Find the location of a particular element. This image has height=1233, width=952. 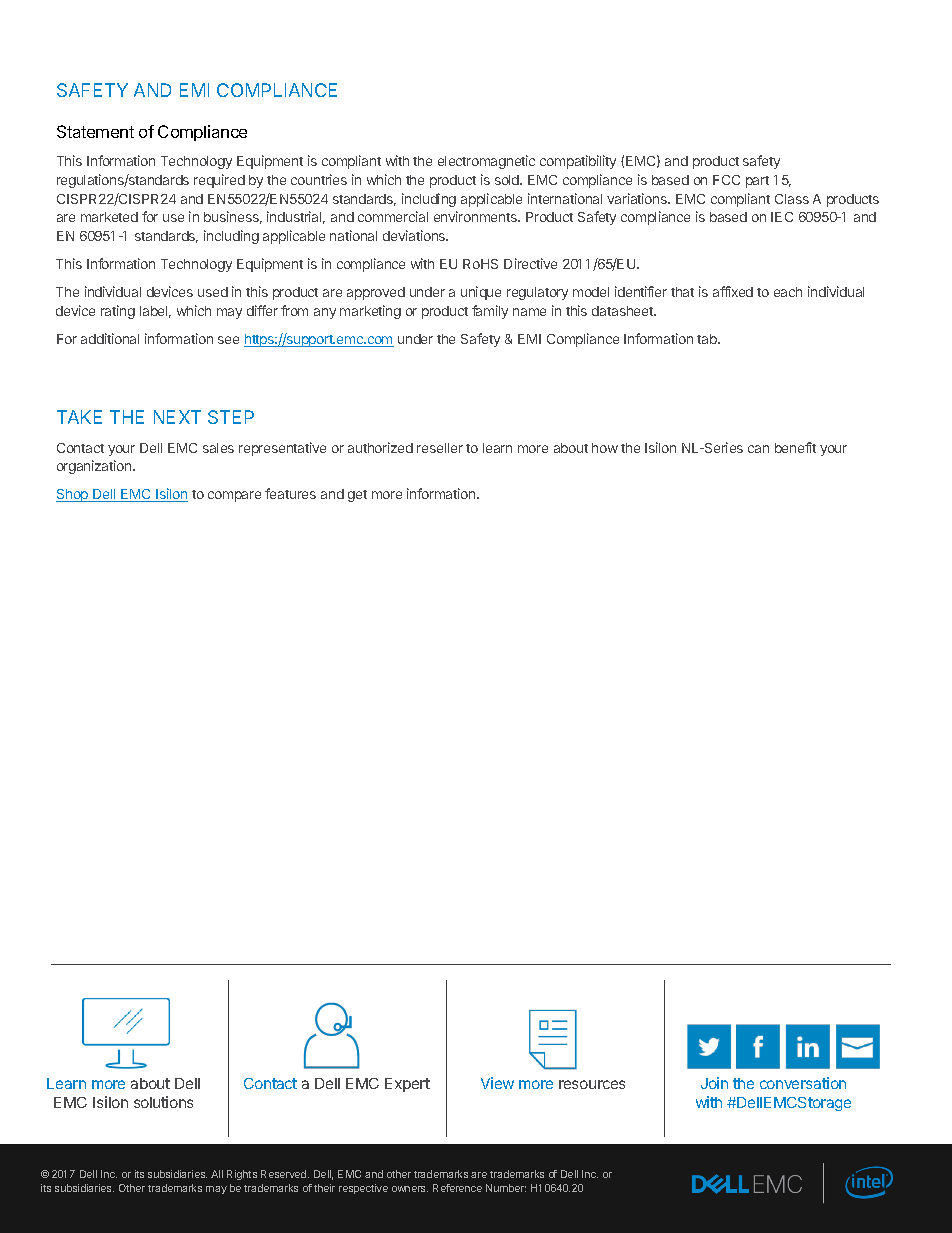

FCC is located at coordinates (726, 180).
